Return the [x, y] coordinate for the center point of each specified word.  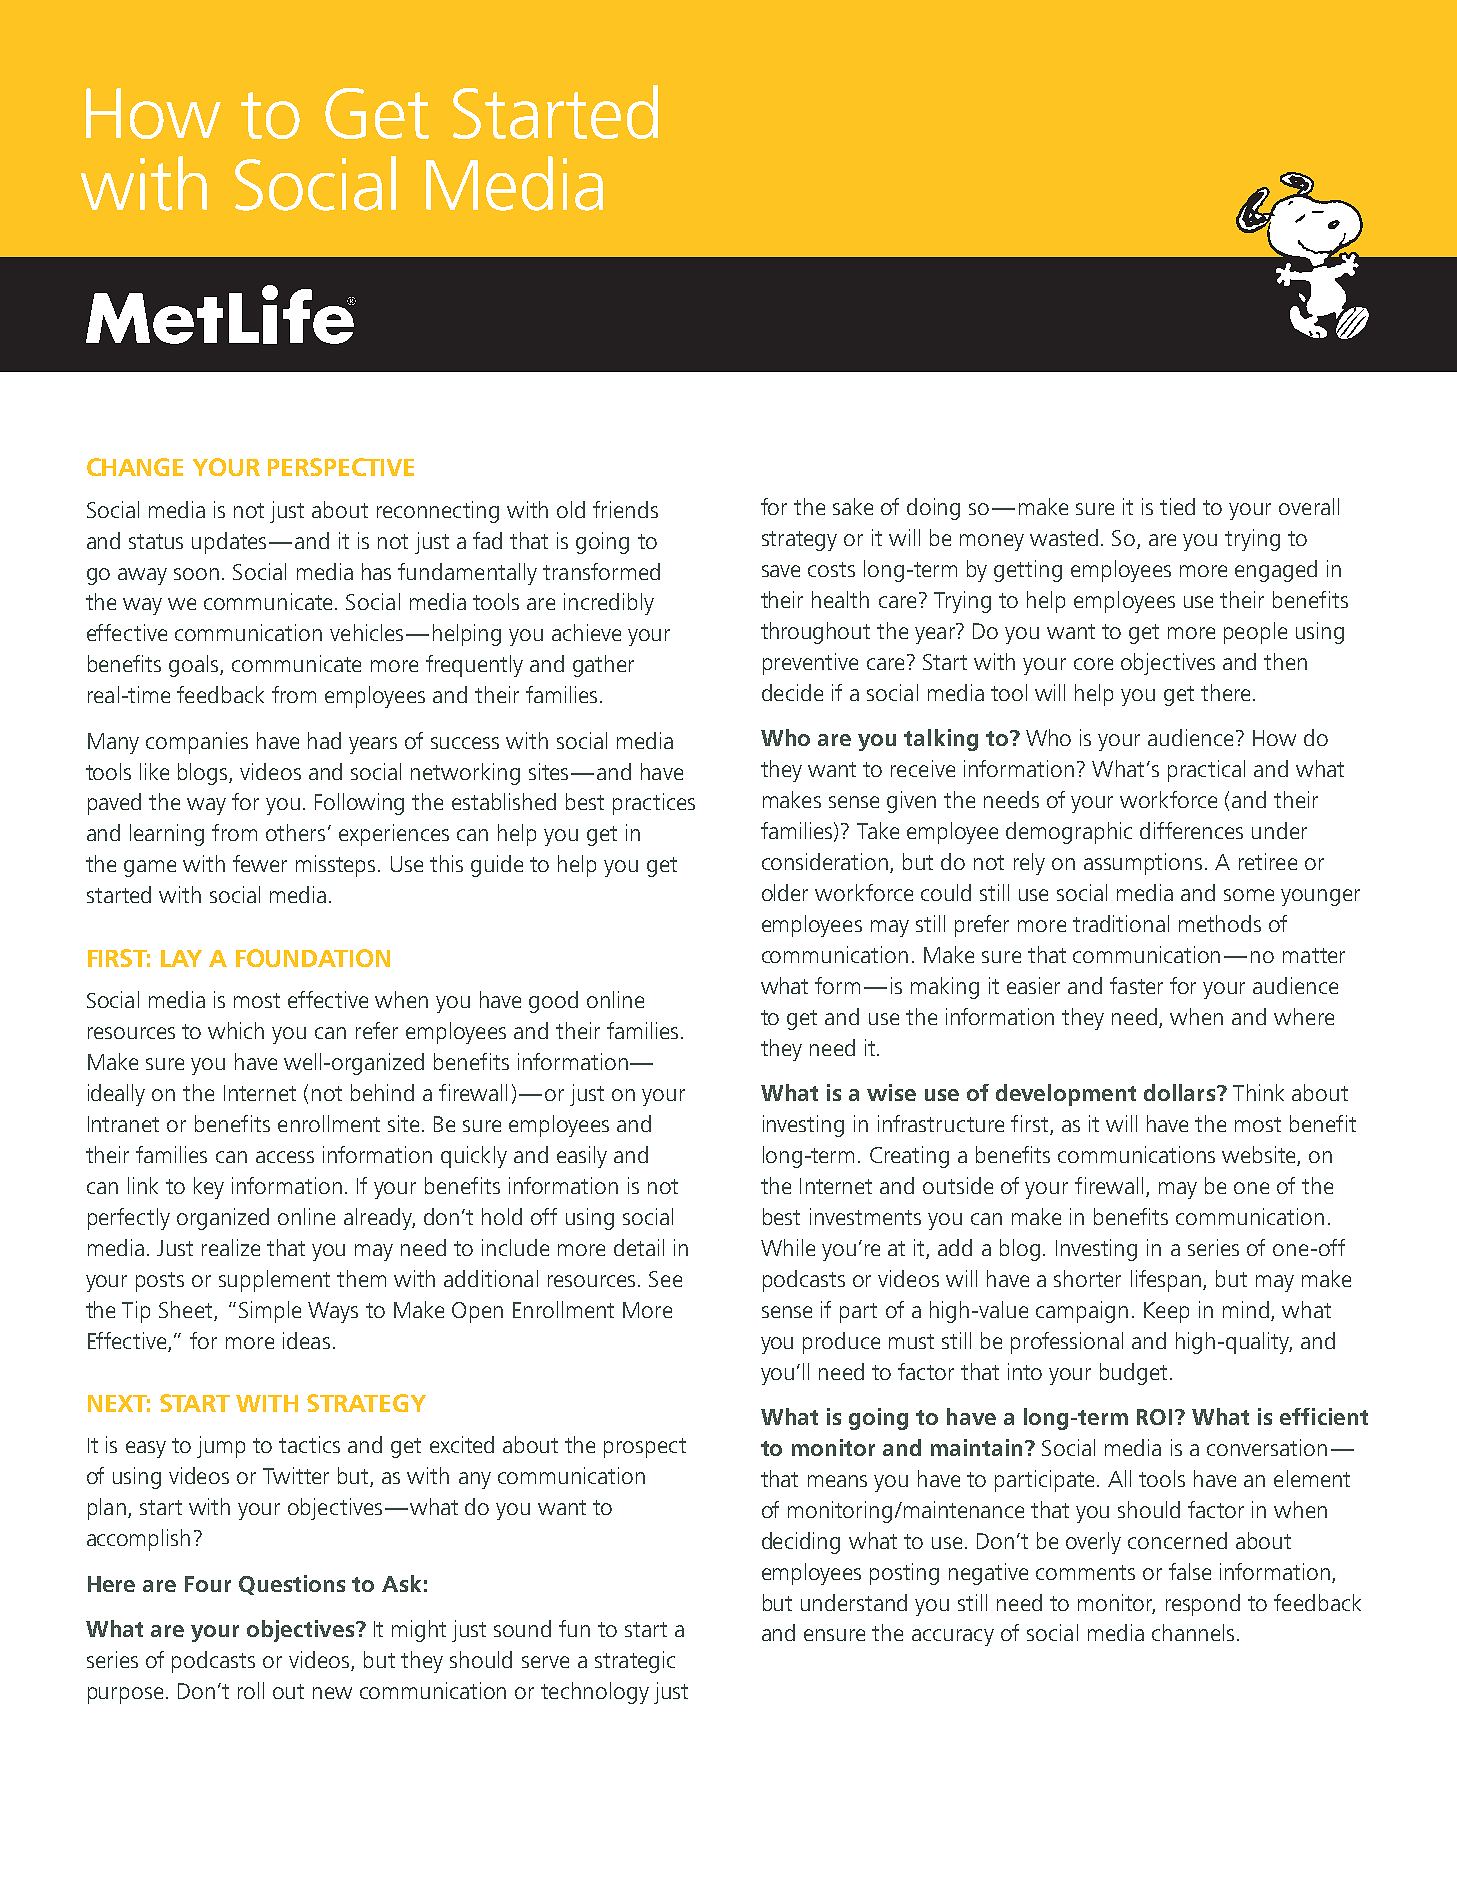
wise [891, 1092]
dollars [1179, 1092]
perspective [341, 467]
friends [625, 509]
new [332, 1693]
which [236, 1030]
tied [1177, 506]
